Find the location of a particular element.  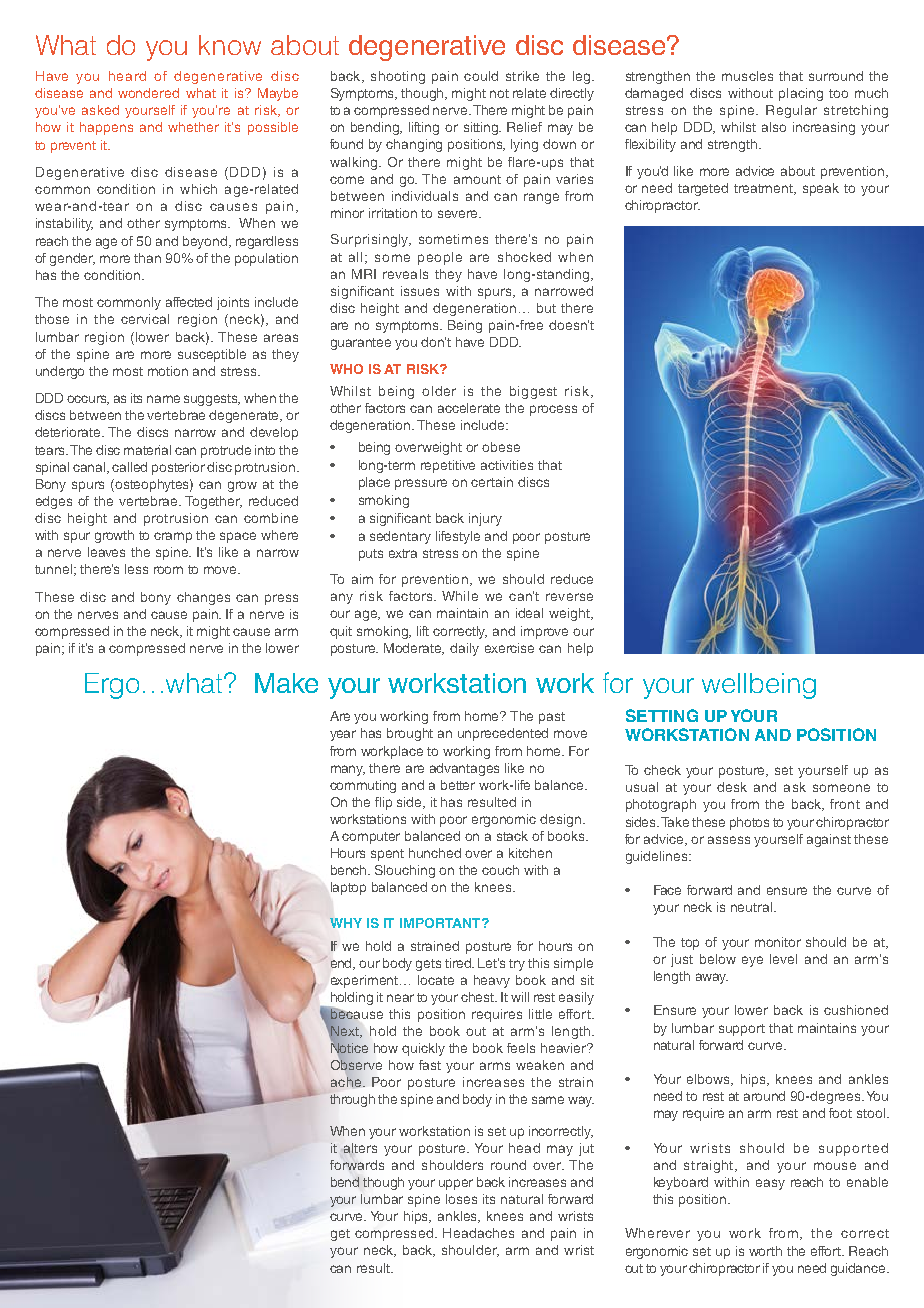

Make is located at coordinates (286, 683).
